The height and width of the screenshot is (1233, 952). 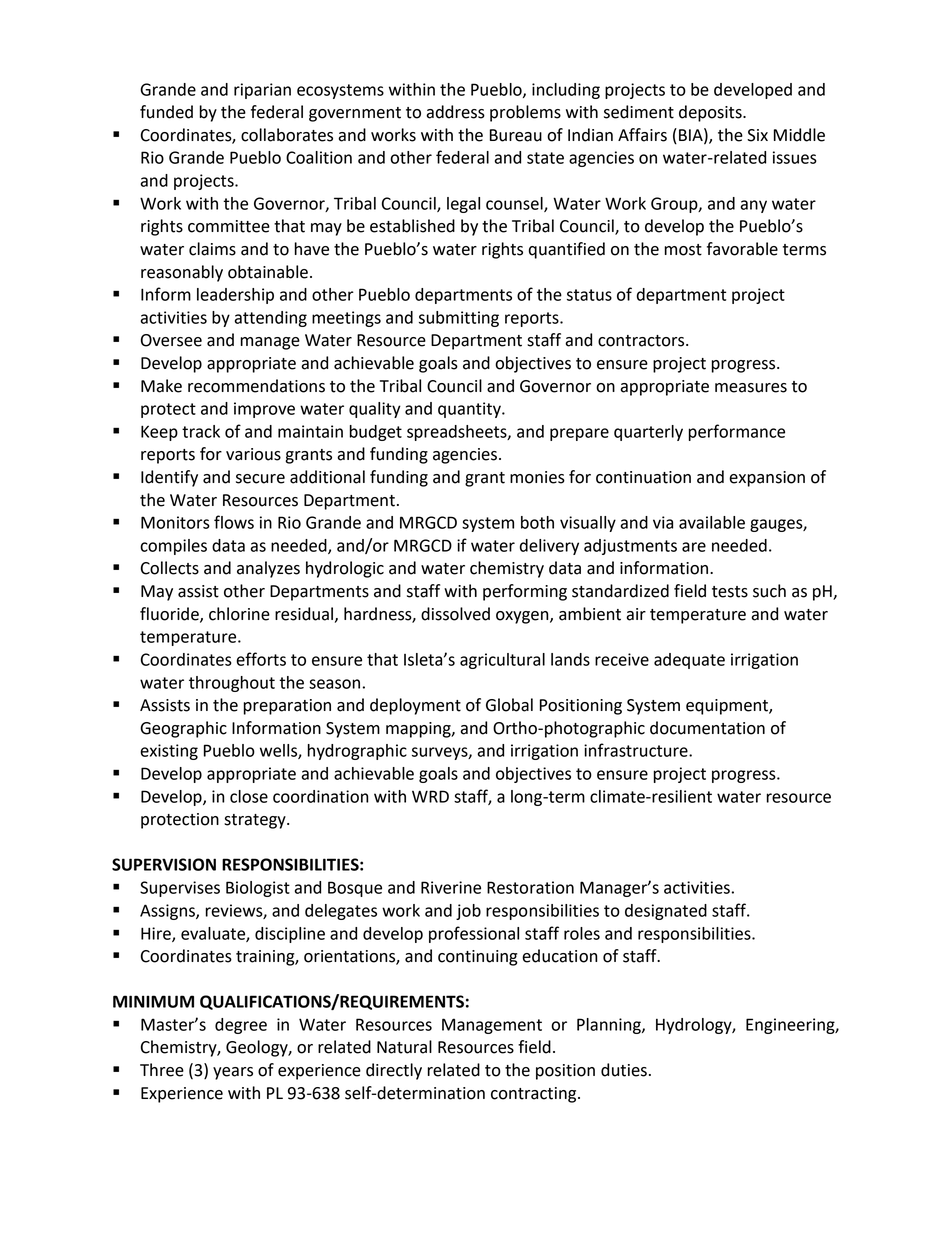 What do you see at coordinates (262, 91) in the screenshot?
I see `riparian` at bounding box center [262, 91].
